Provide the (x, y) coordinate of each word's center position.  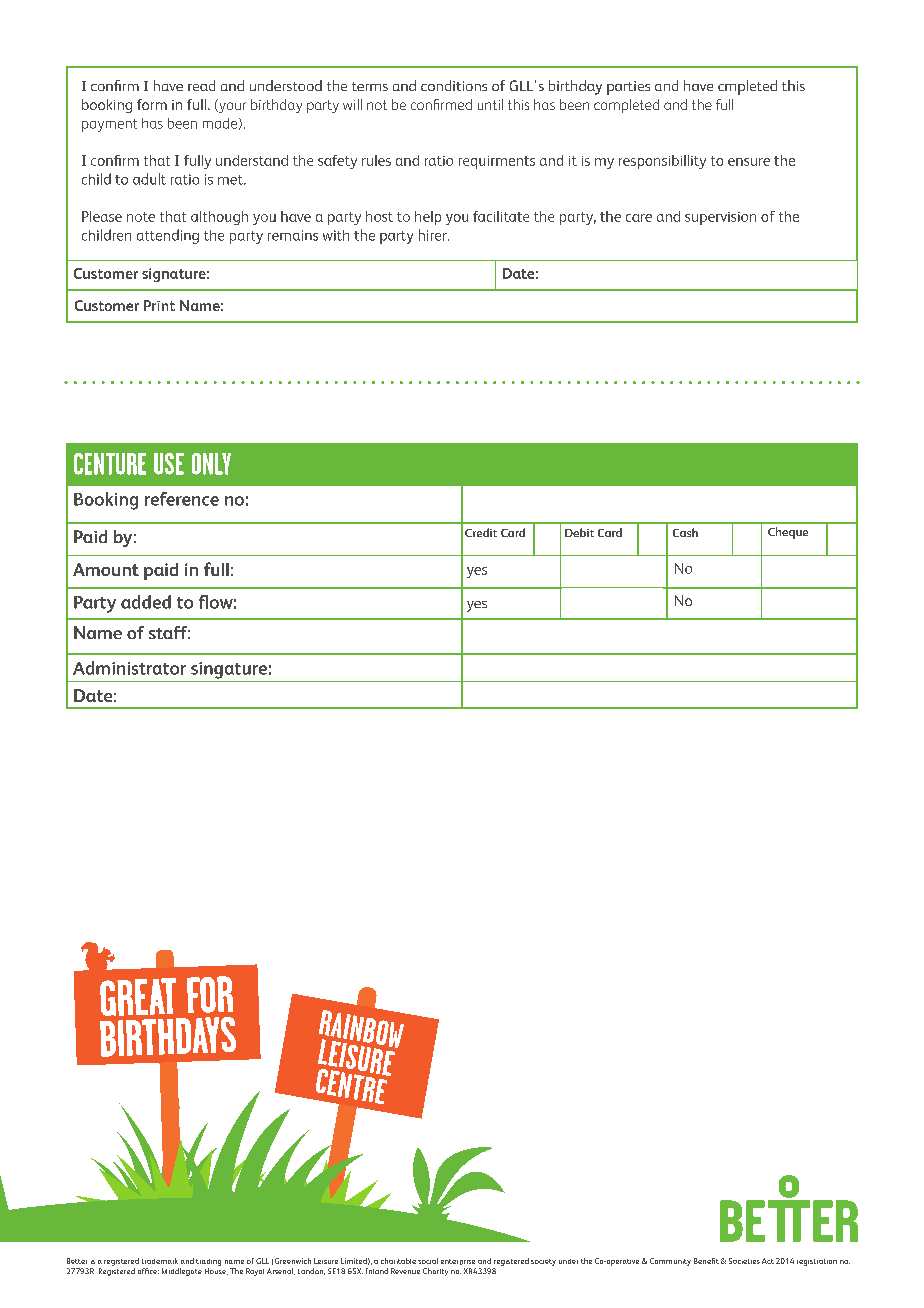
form (152, 104)
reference (182, 499)
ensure (749, 162)
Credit (481, 532)
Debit (579, 532)
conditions (454, 85)
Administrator (129, 668)
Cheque (788, 533)
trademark (160, 1261)
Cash (685, 532)
